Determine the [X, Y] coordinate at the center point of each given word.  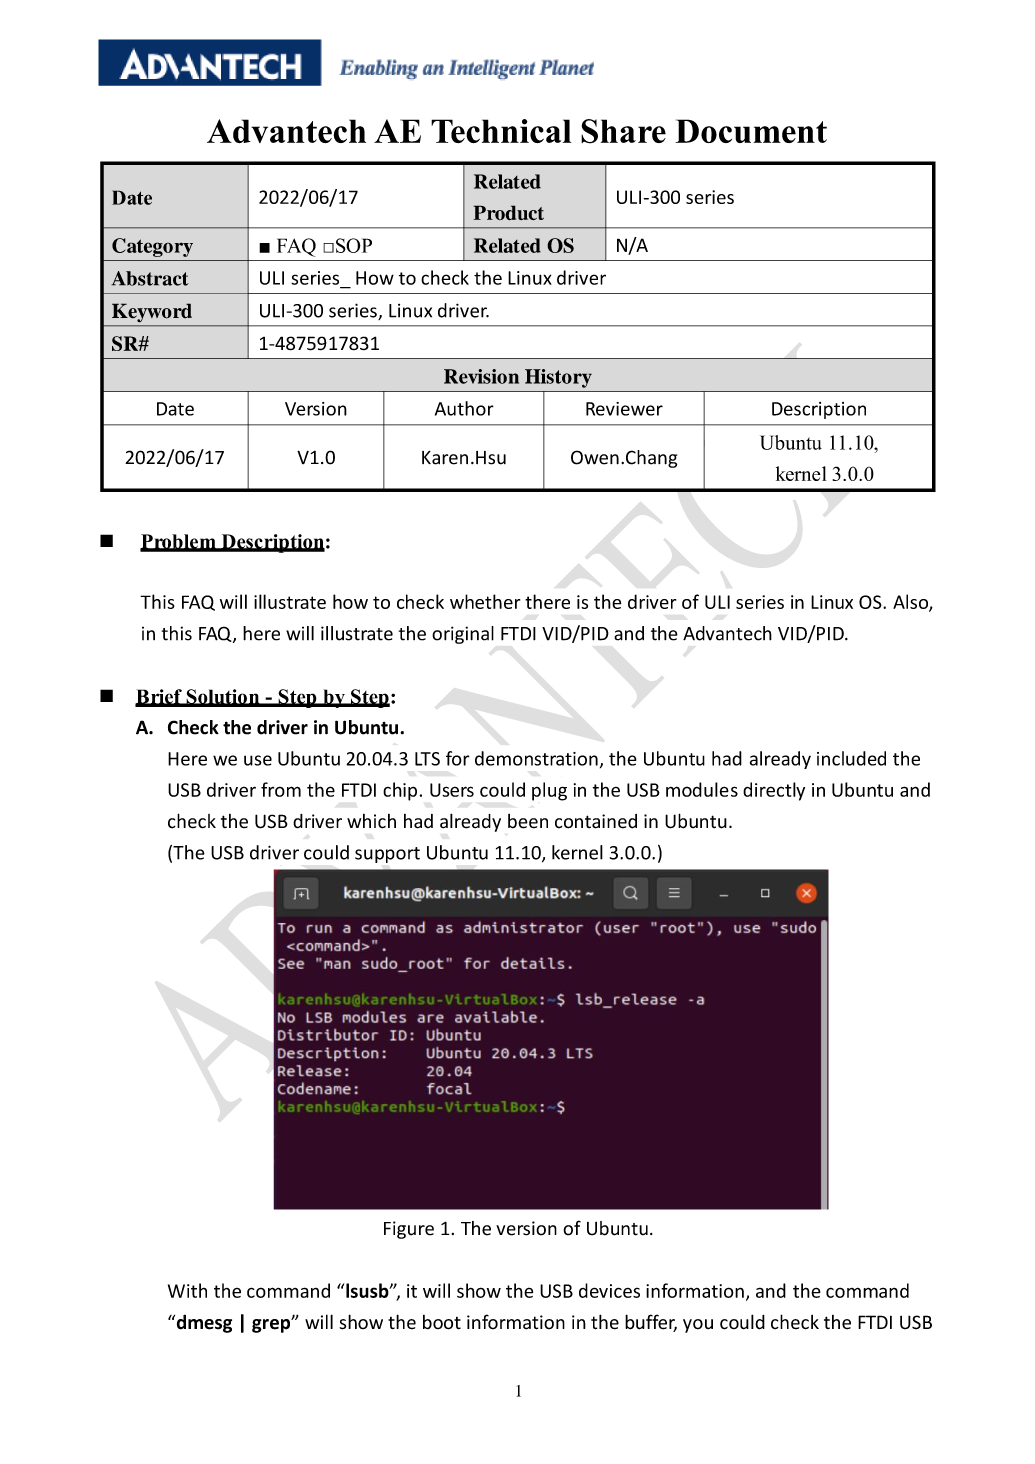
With [187, 1290]
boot [442, 1322]
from [281, 789]
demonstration [536, 758]
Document [751, 131]
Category [152, 247]
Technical [501, 131]
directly [774, 791]
